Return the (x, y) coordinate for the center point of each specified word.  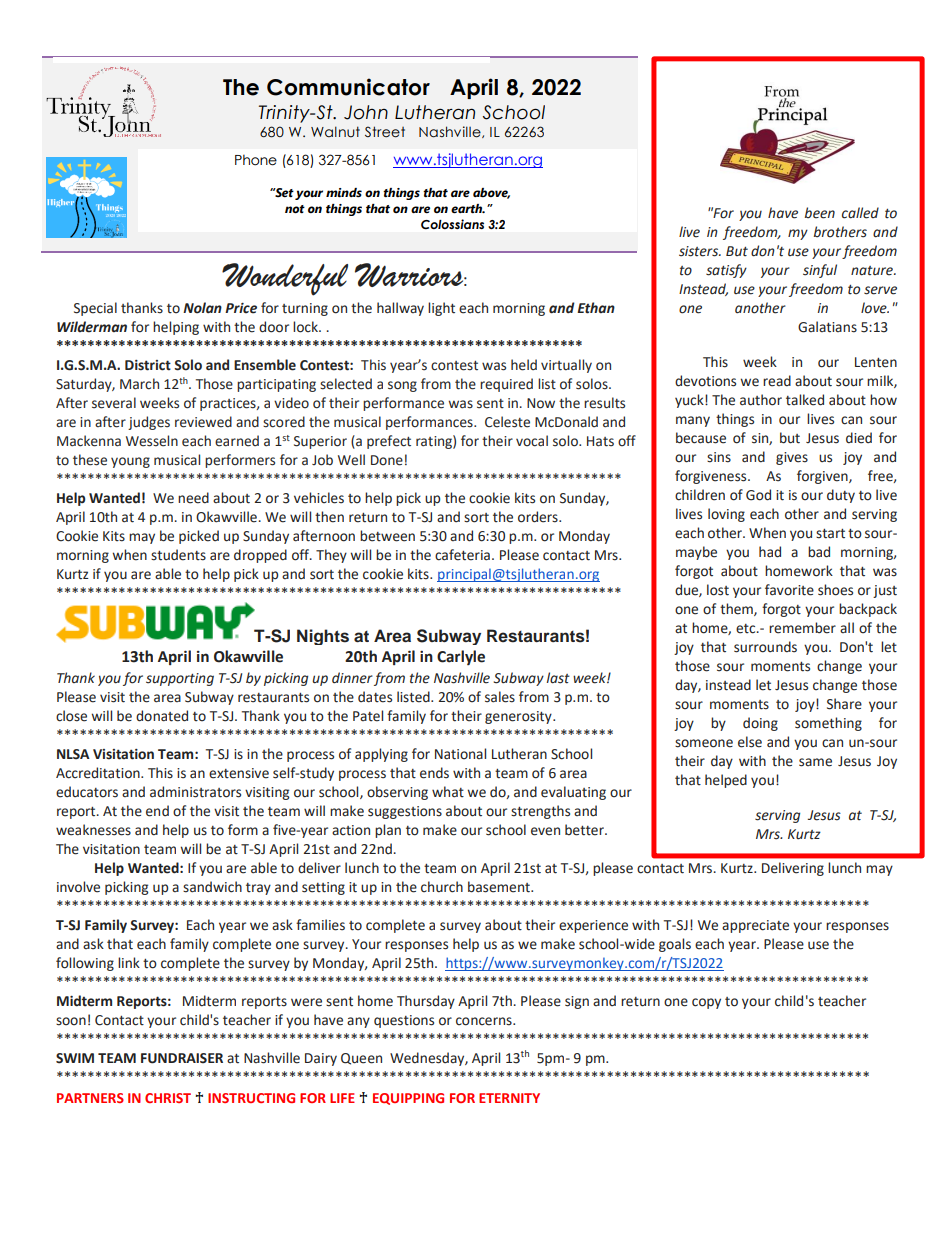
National (460, 754)
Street (385, 132)
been (820, 213)
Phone (256, 160)
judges (149, 423)
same (815, 762)
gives (792, 458)
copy (706, 1003)
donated (162, 716)
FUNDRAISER (182, 1058)
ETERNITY (509, 1098)
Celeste (507, 422)
